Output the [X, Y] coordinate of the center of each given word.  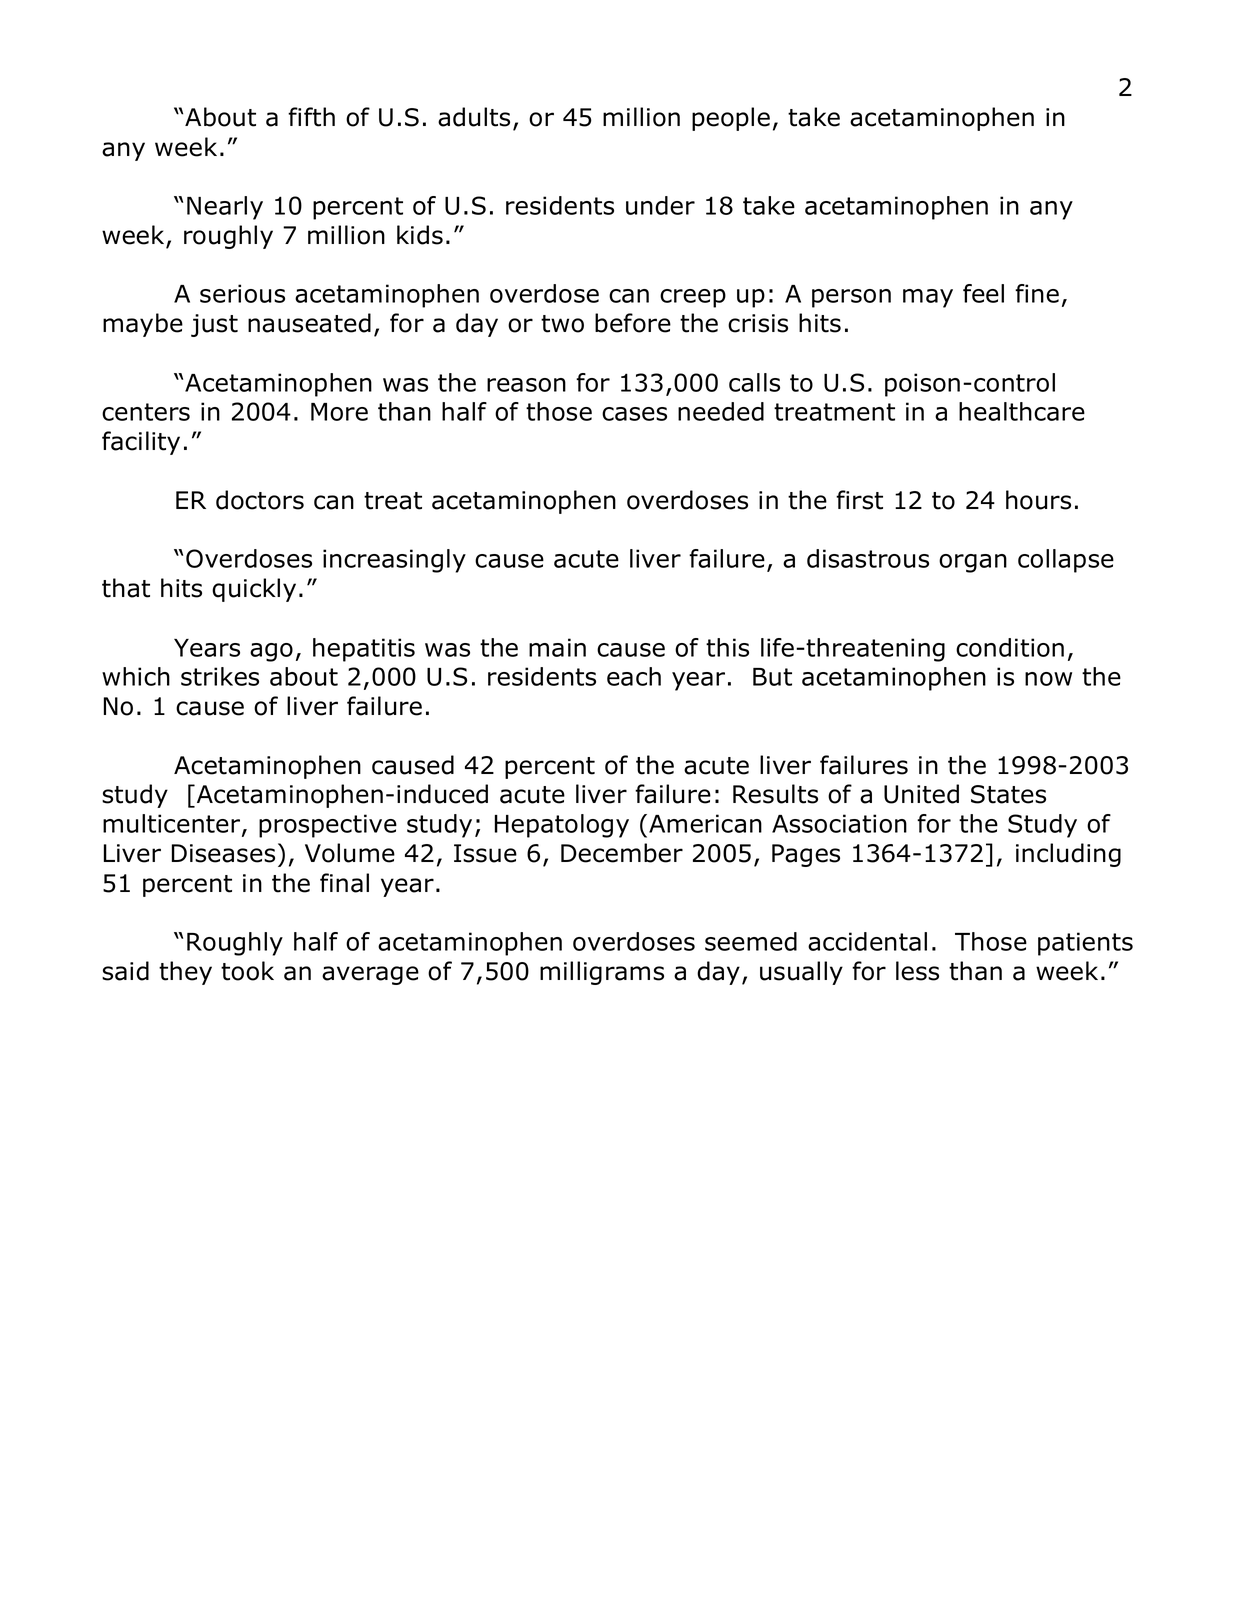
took [247, 971]
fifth [311, 117]
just [214, 325]
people [731, 119]
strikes [220, 676]
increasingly [394, 561]
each [634, 676]
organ [973, 563]
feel [983, 293]
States [1008, 794]
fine [1037, 293]
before [633, 323]
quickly [254, 590]
